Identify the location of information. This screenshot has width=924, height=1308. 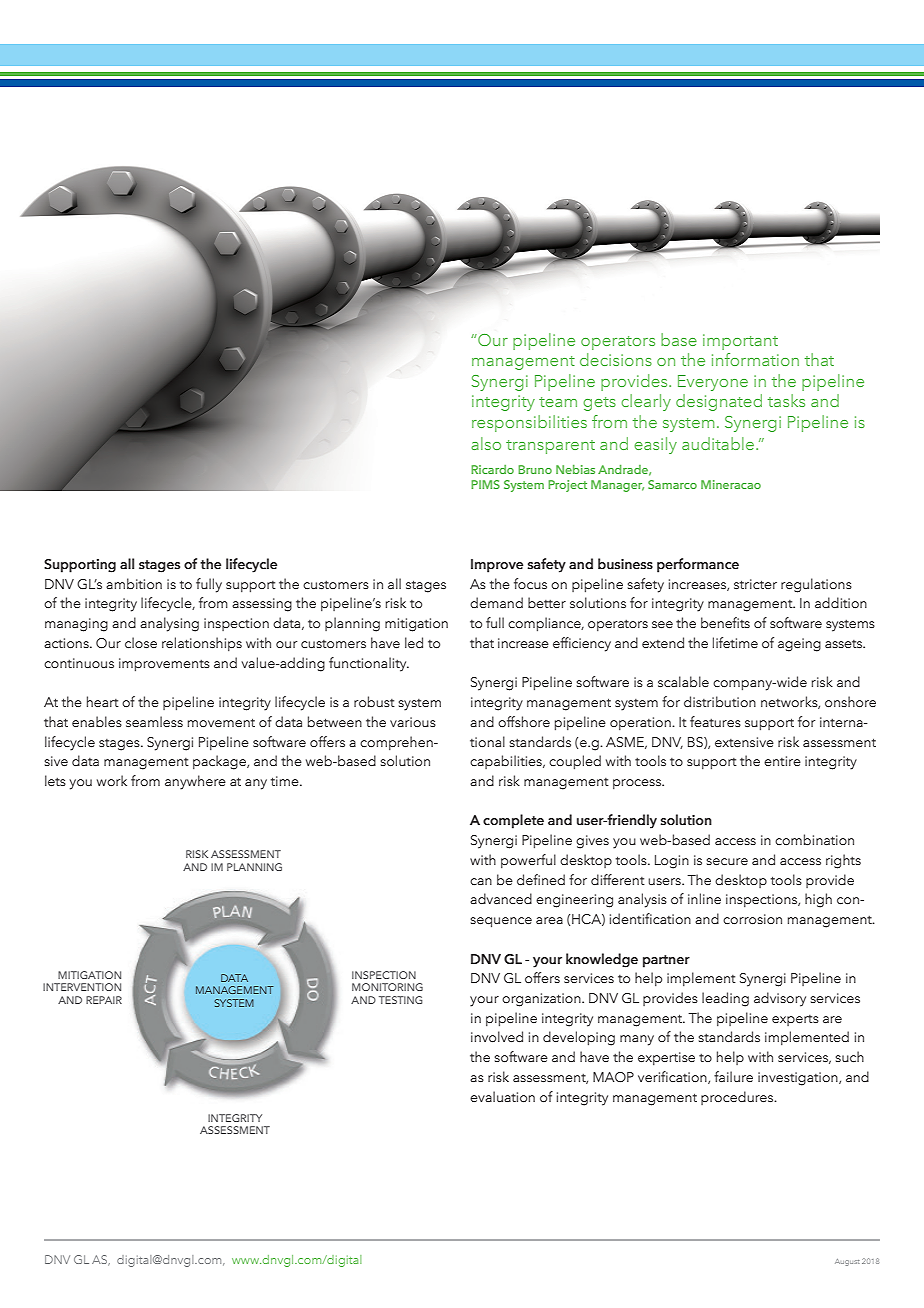
(755, 359).
